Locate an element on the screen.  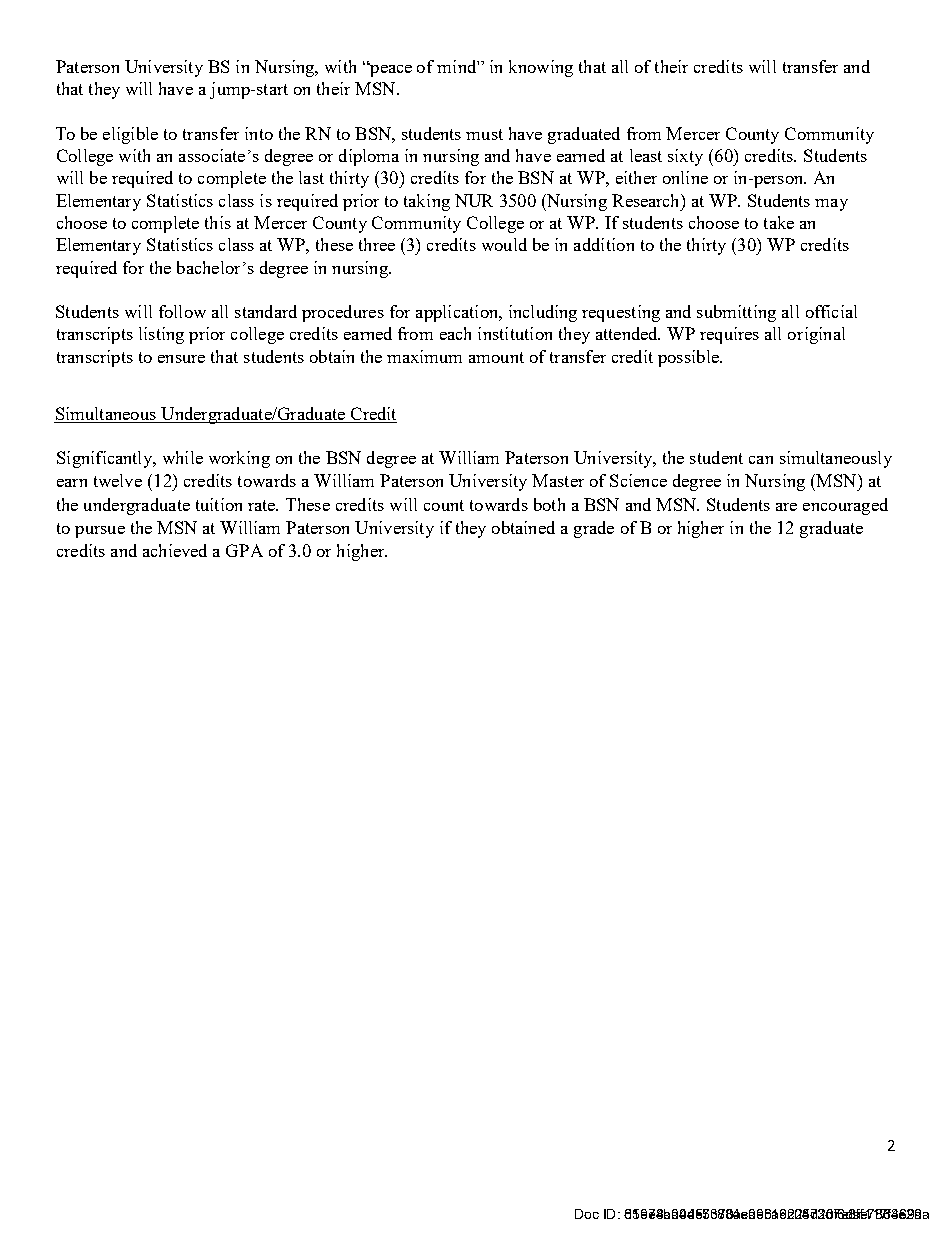
GPA is located at coordinates (244, 550).
